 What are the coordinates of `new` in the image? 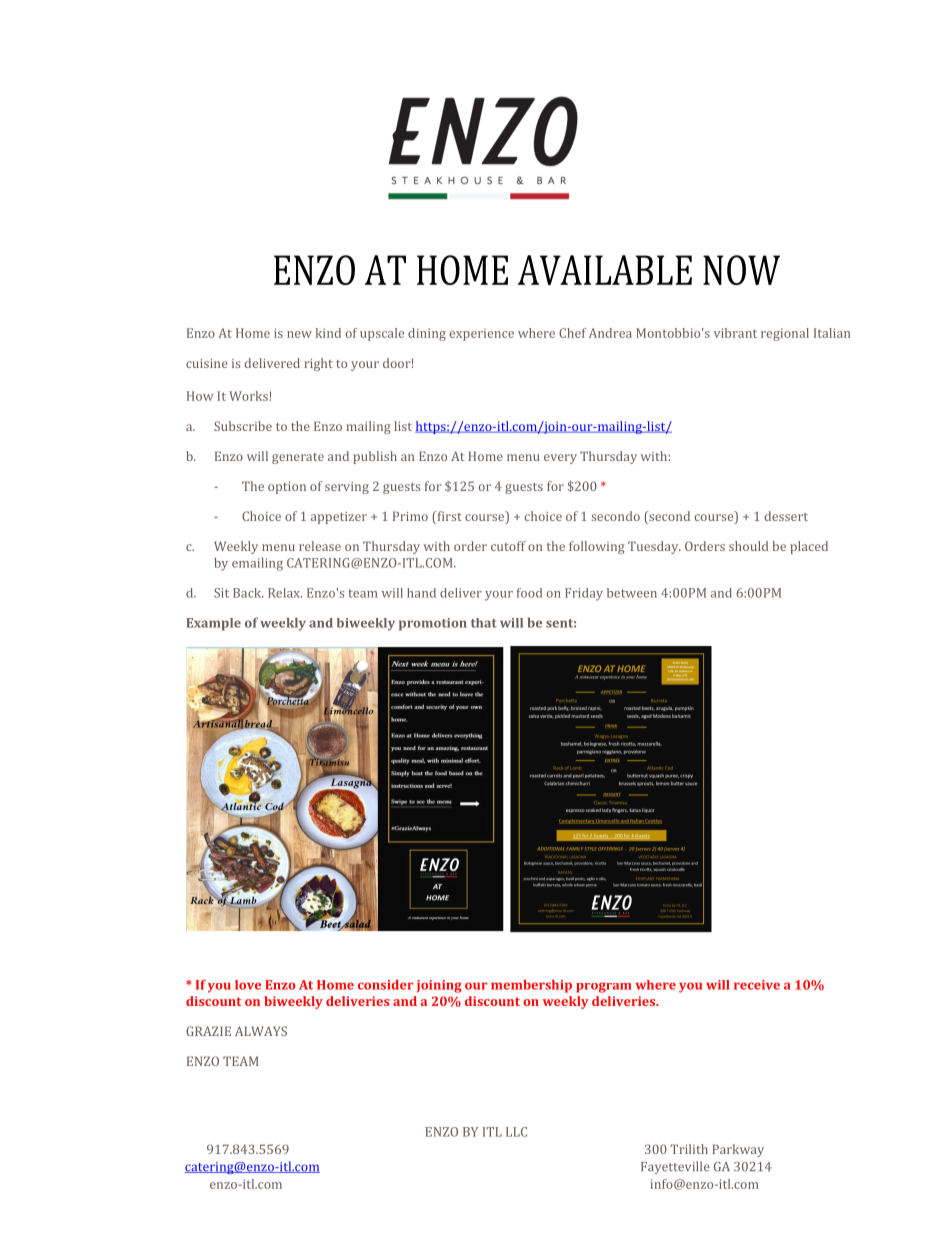 It's located at (299, 334).
